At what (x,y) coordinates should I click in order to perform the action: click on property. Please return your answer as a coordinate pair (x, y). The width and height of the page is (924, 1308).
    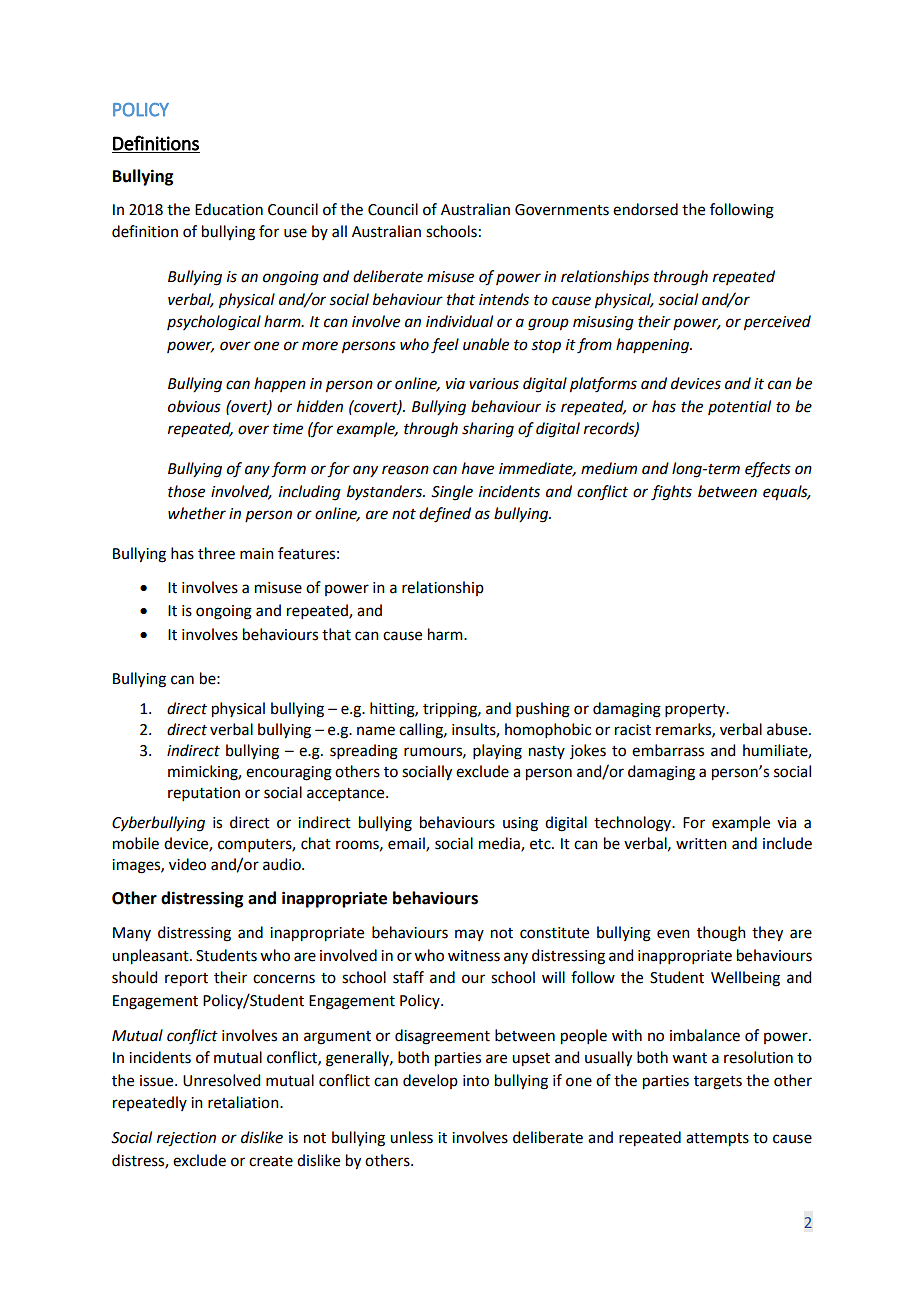
    Looking at the image, I should click on (696, 710).
